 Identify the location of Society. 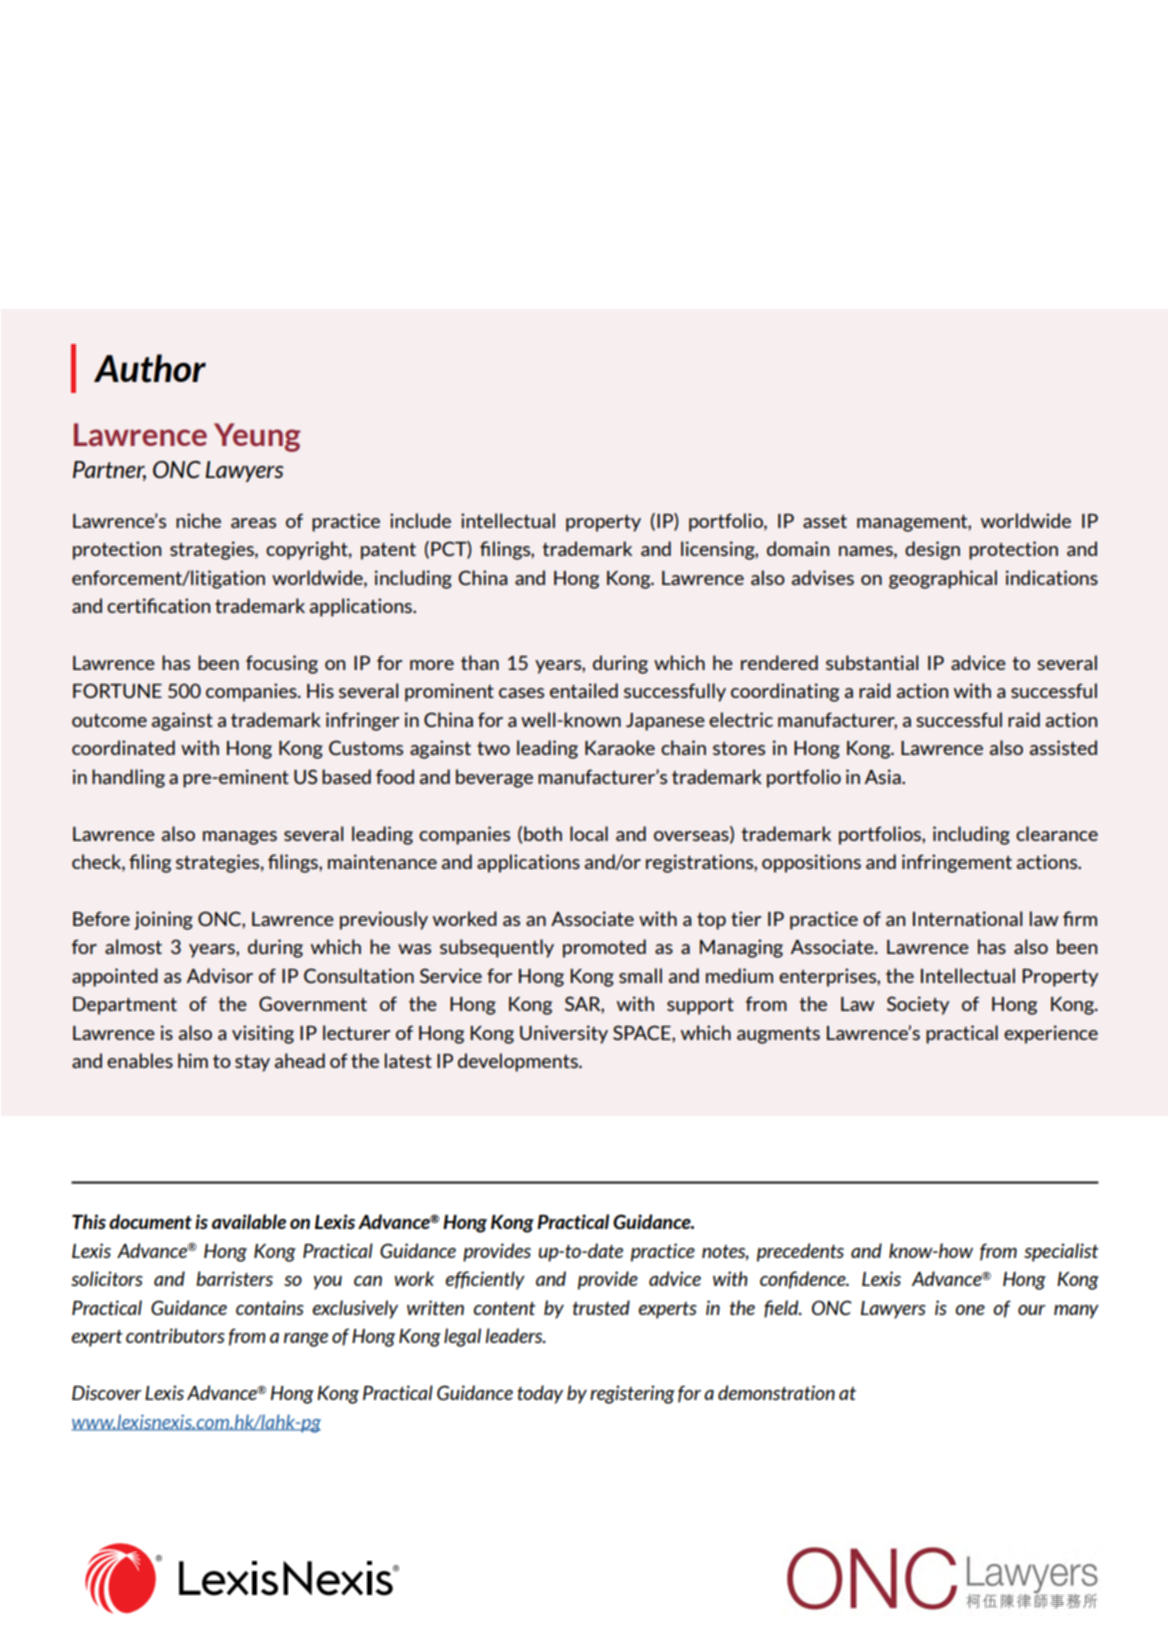
(918, 1005).
